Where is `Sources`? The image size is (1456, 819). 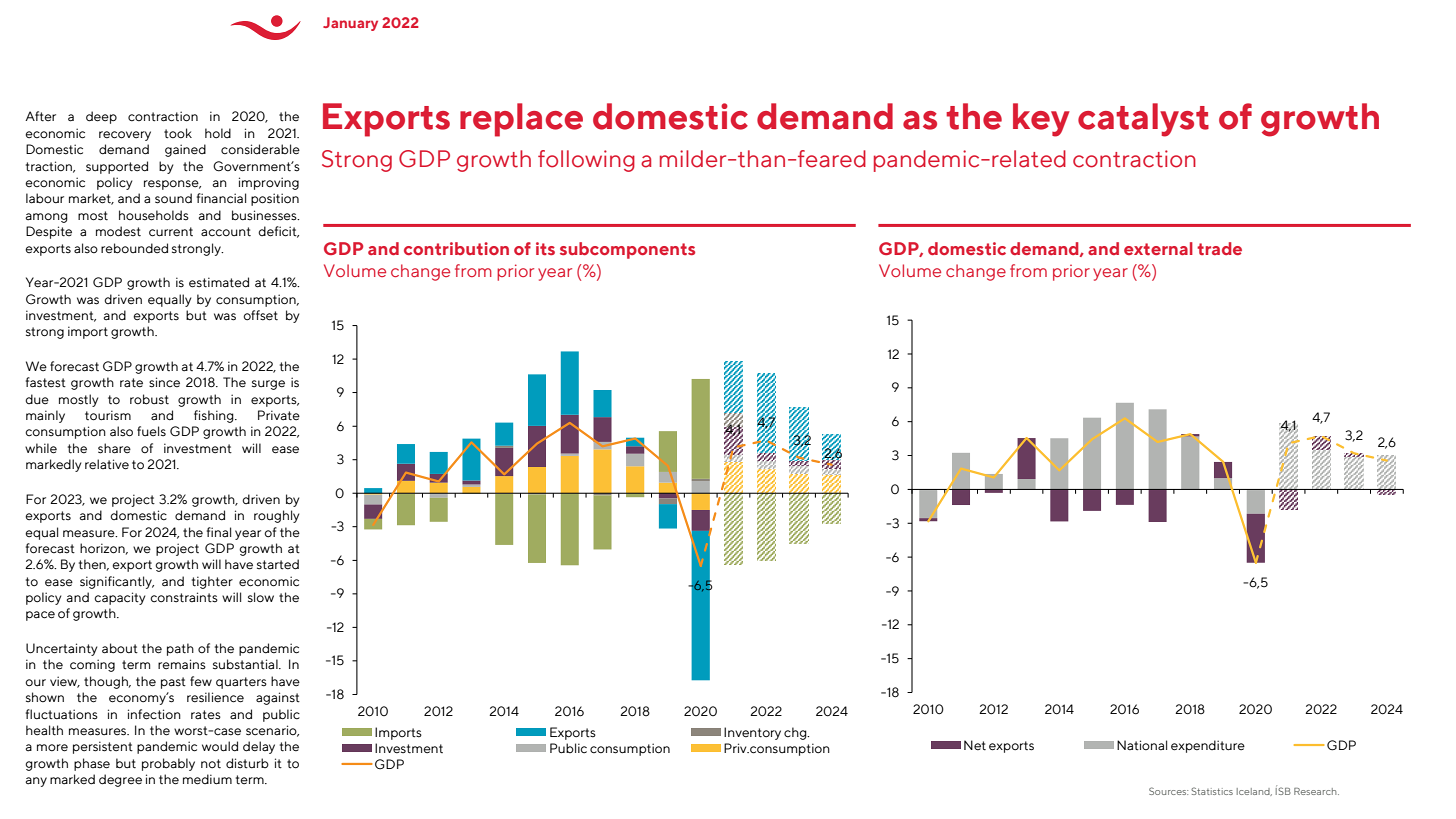
Sources is located at coordinates (1168, 791).
